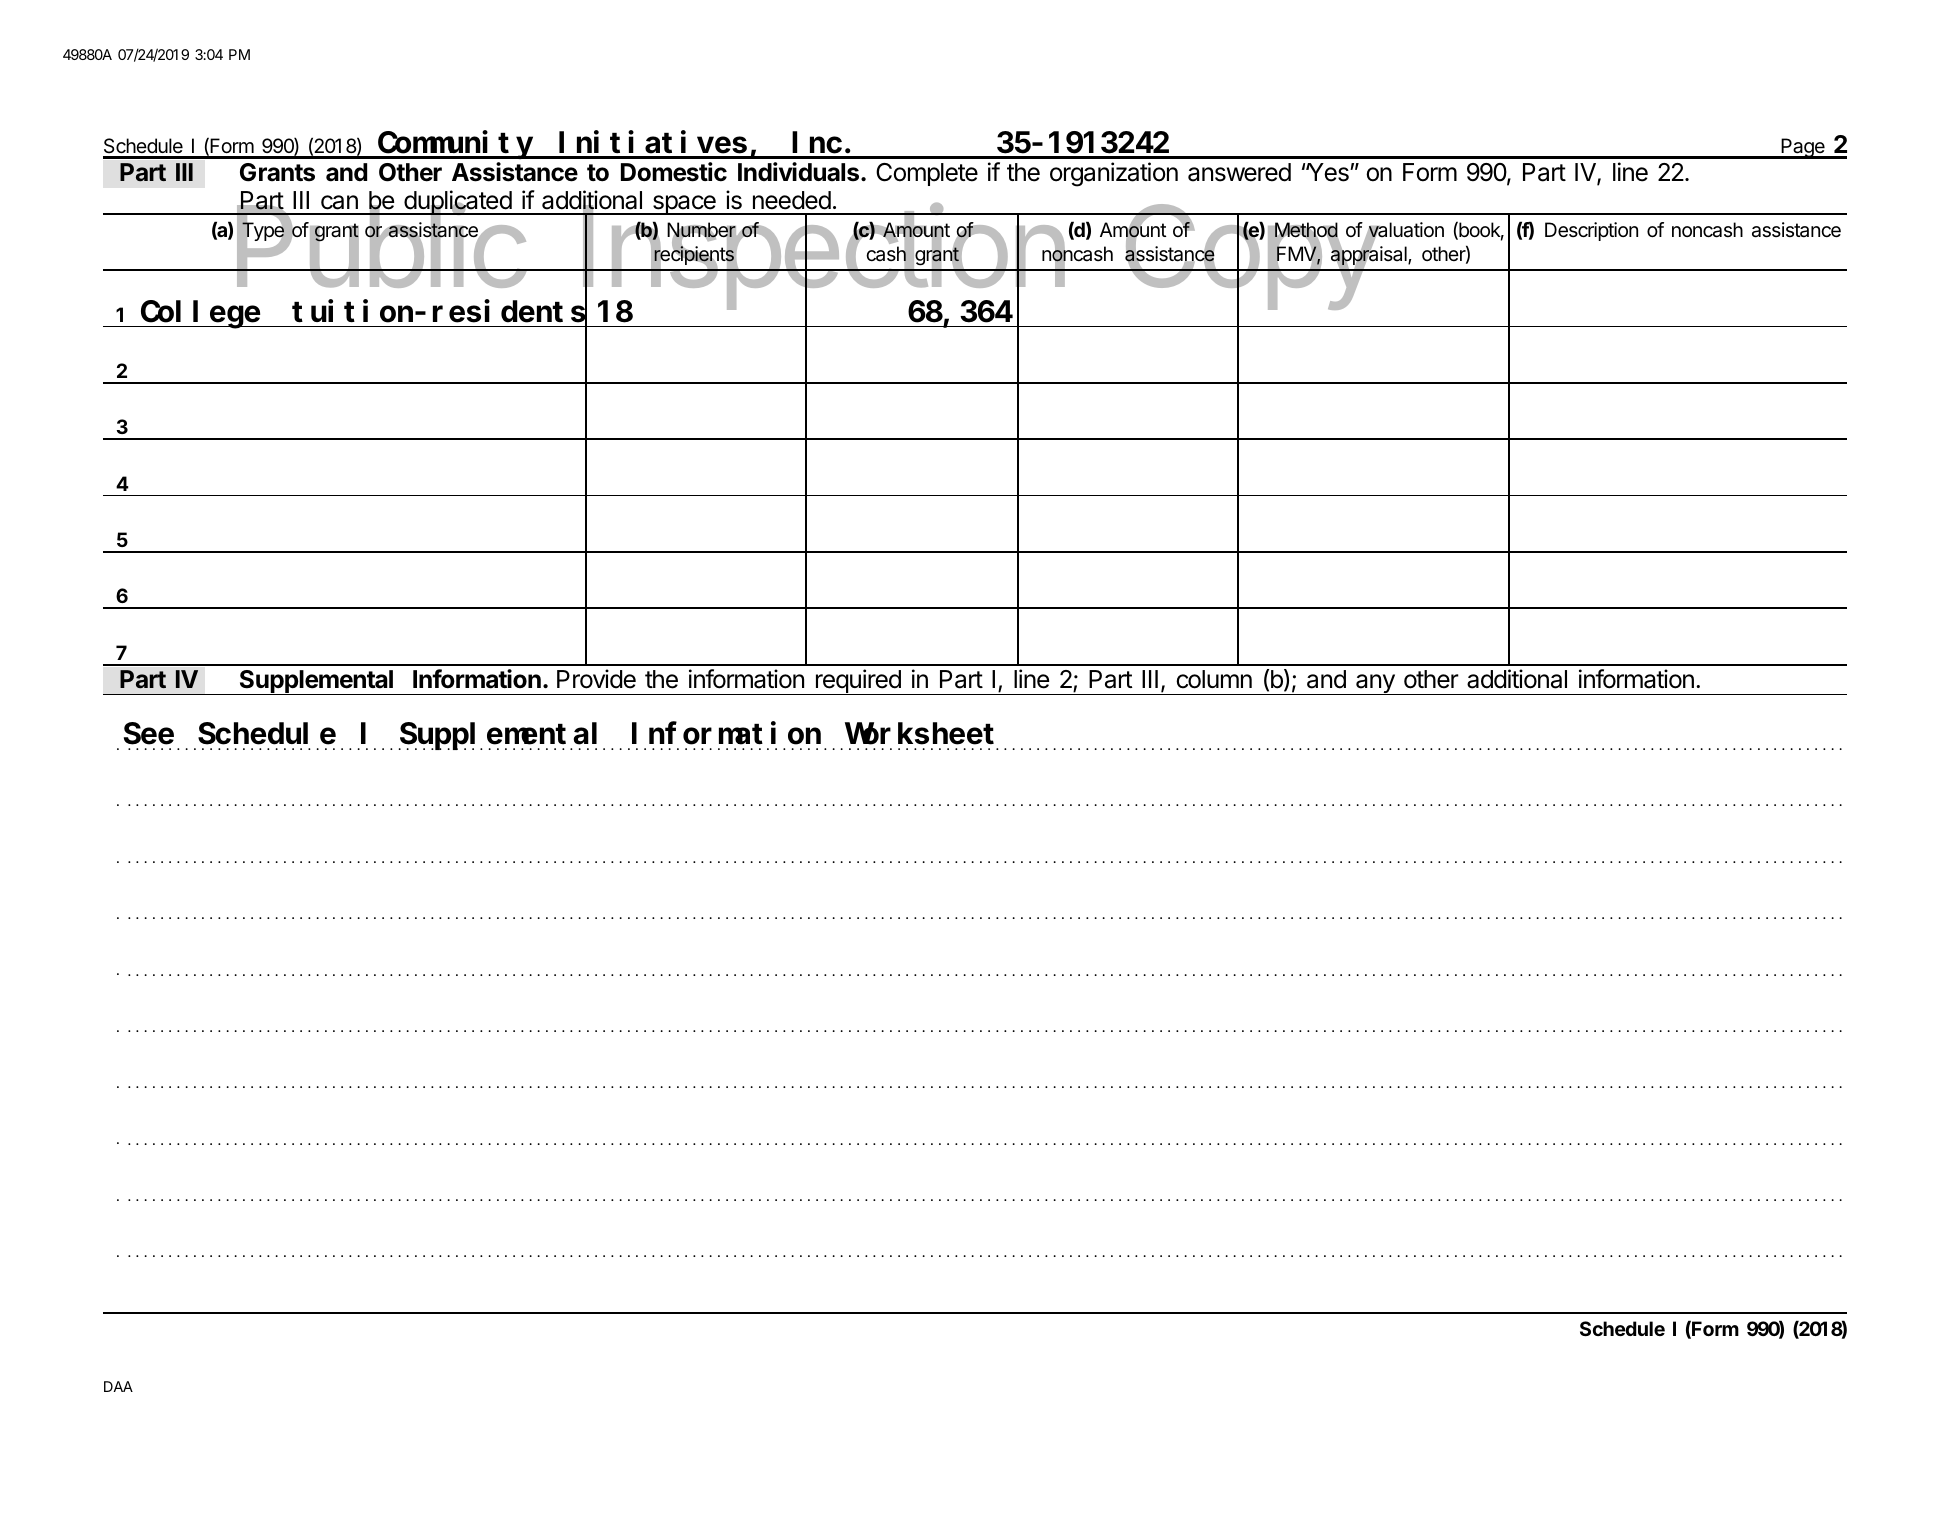  What do you see at coordinates (118, 1386) in the document?
I see `DAA` at bounding box center [118, 1386].
